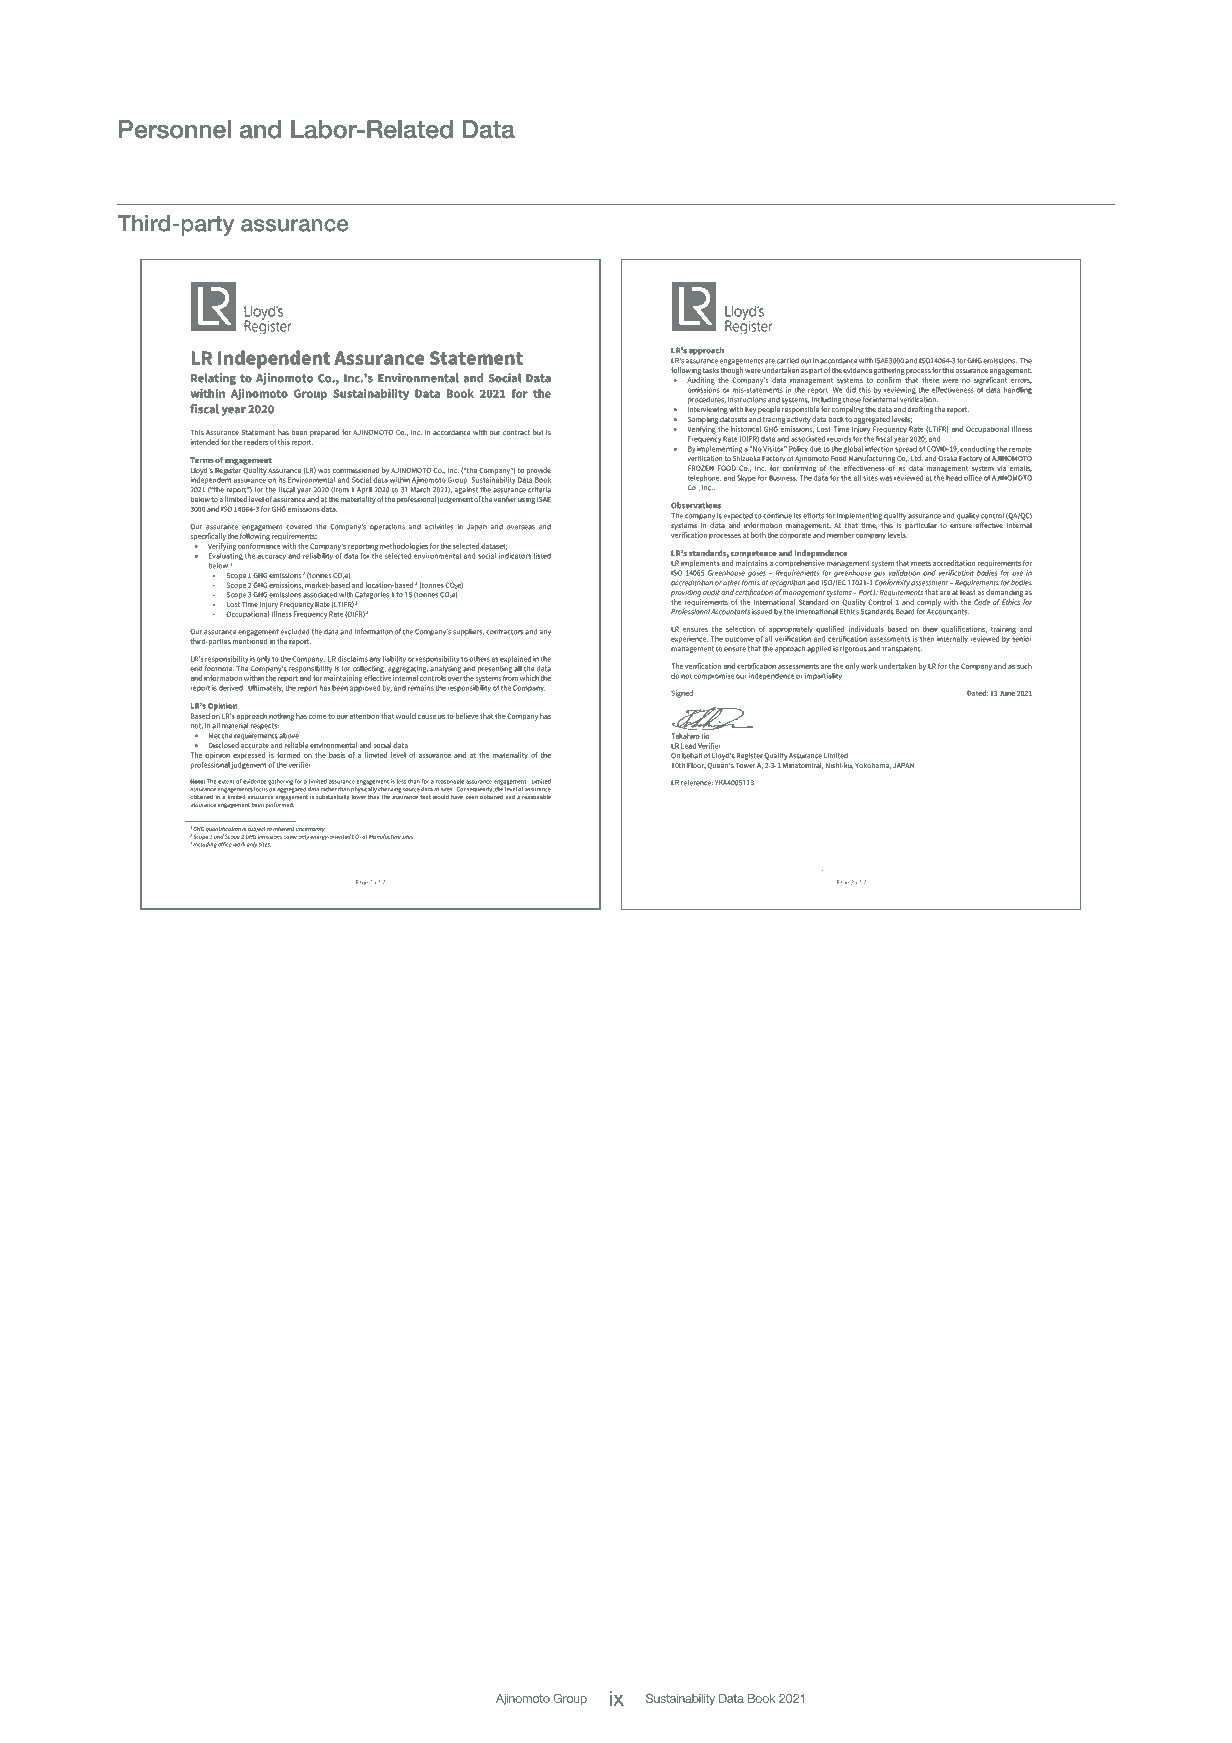 The width and height of the screenshot is (1232, 1743). What do you see at coordinates (539, 490) in the screenshot?
I see `criteria` at bounding box center [539, 490].
